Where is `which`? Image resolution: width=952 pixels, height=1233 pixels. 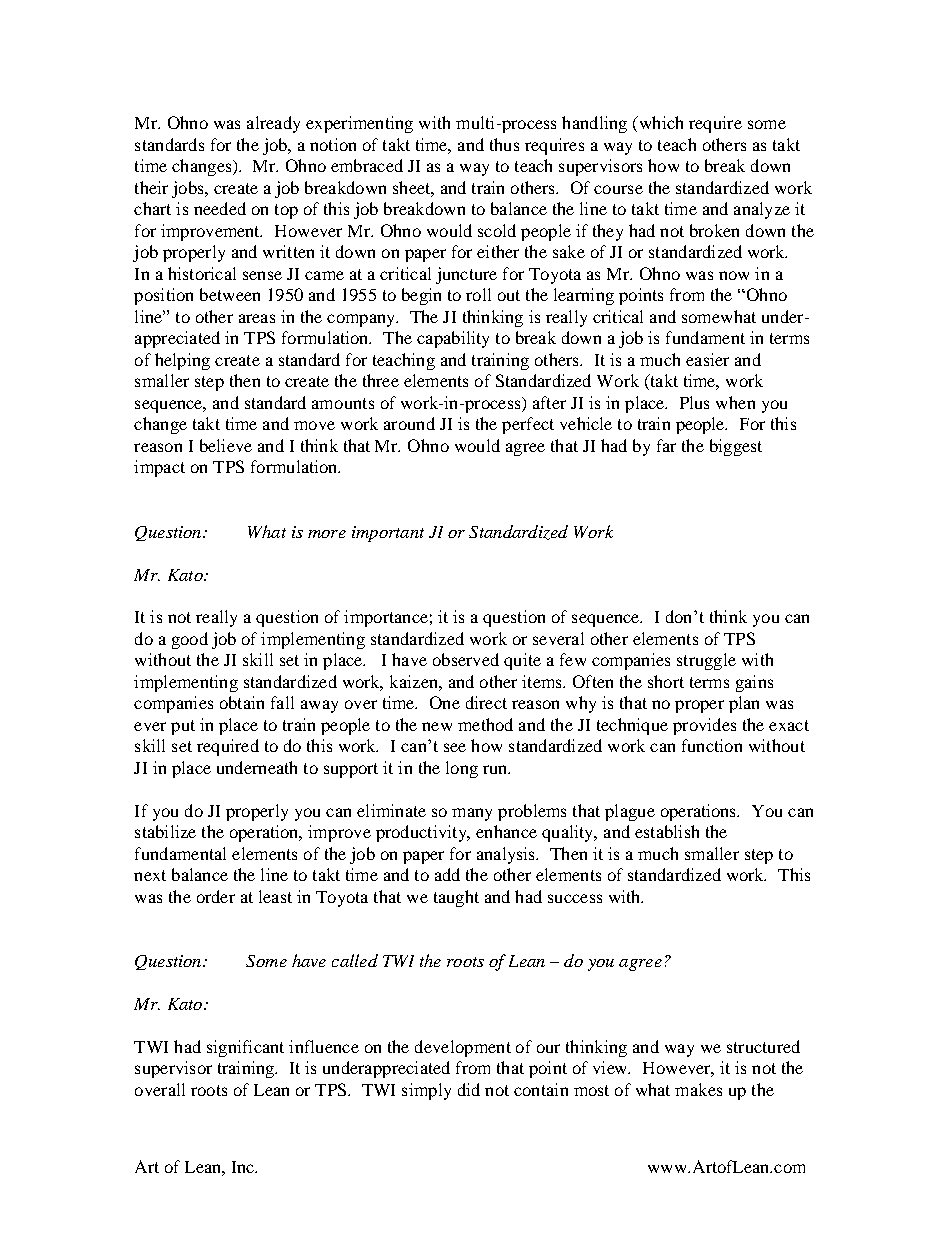
which is located at coordinates (660, 122).
